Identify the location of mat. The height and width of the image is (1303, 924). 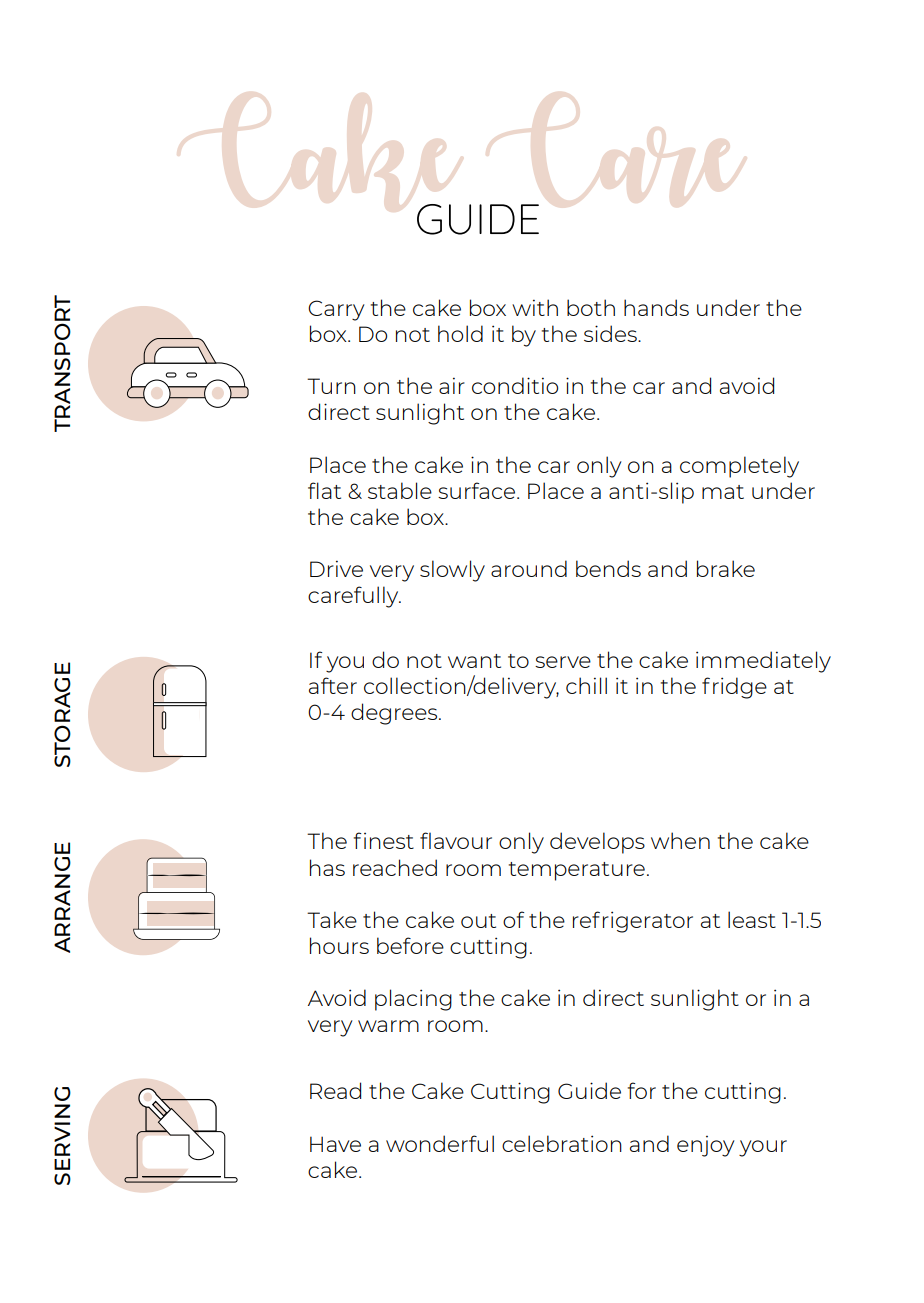
(723, 492).
